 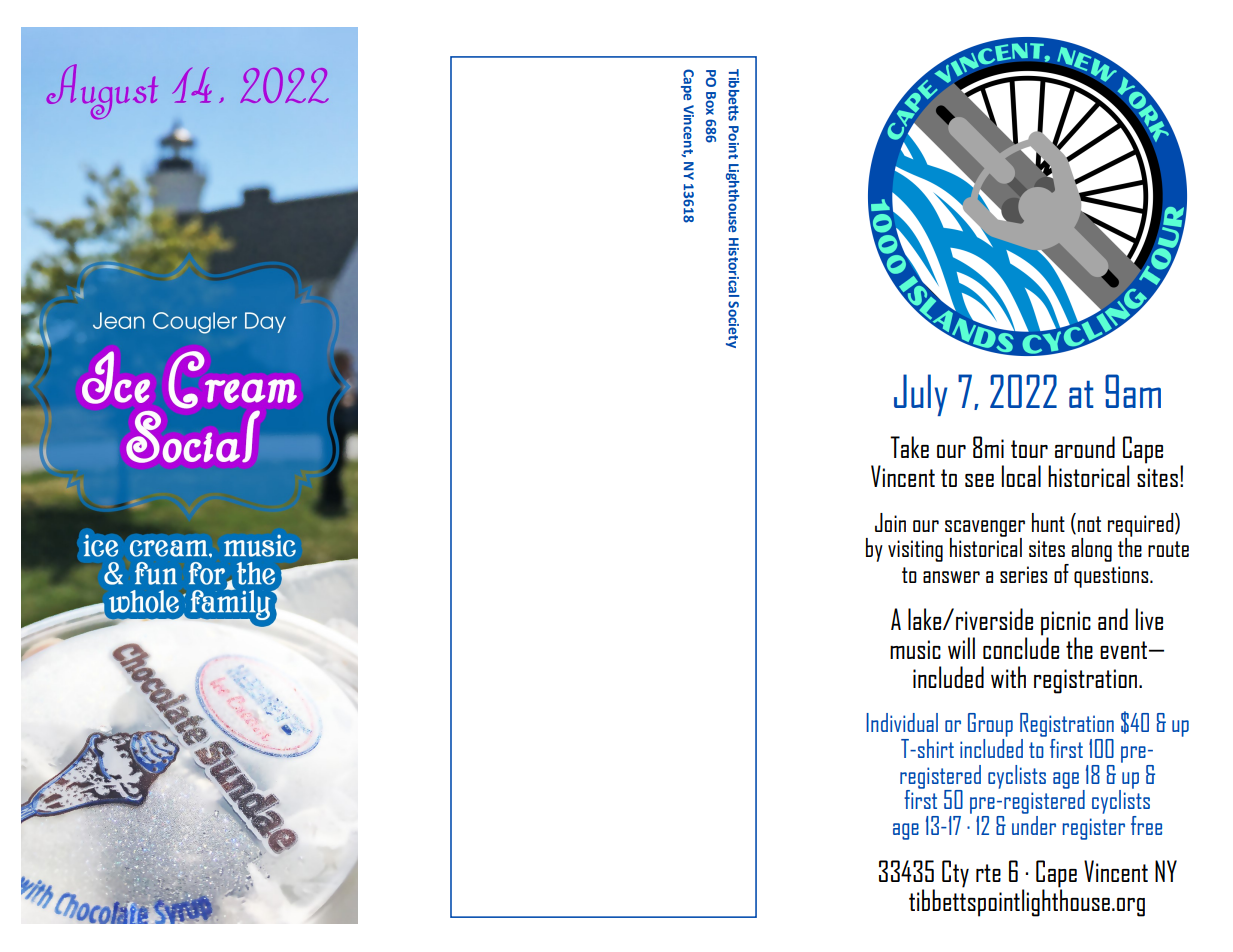 I want to click on live, so click(x=1149, y=619).
